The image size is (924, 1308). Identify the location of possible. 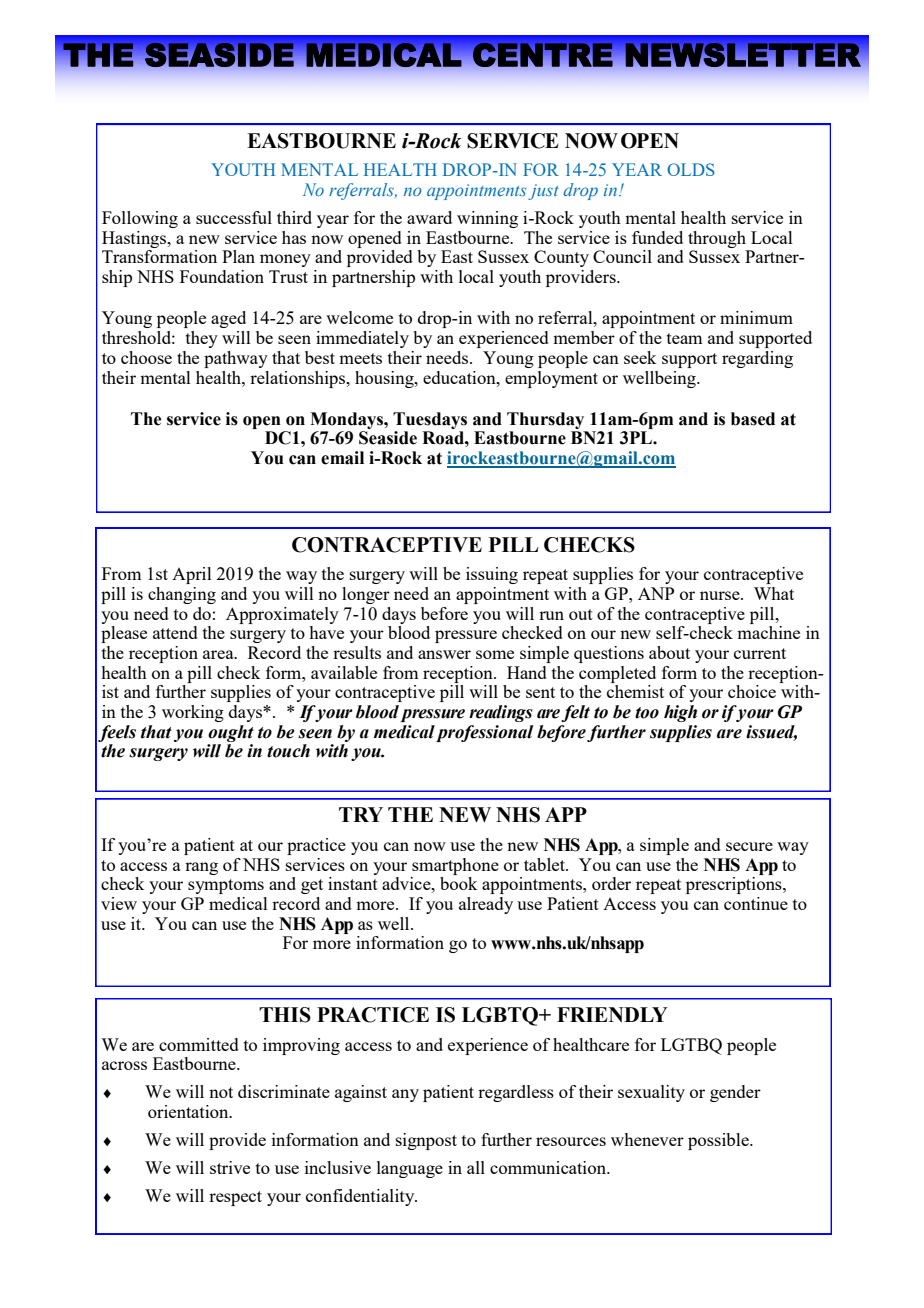
(719, 1141).
